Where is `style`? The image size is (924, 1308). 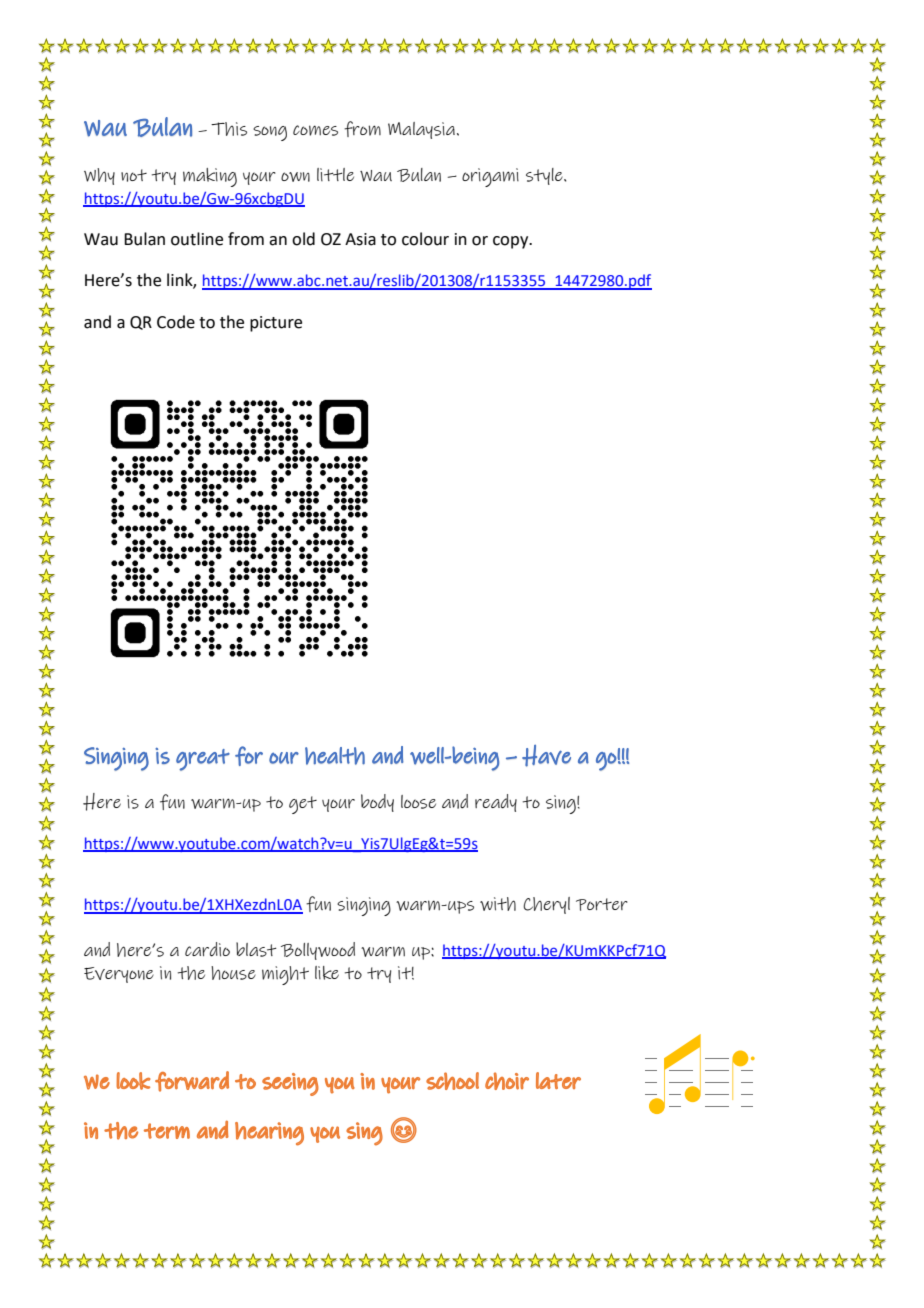 style is located at coordinates (545, 176).
